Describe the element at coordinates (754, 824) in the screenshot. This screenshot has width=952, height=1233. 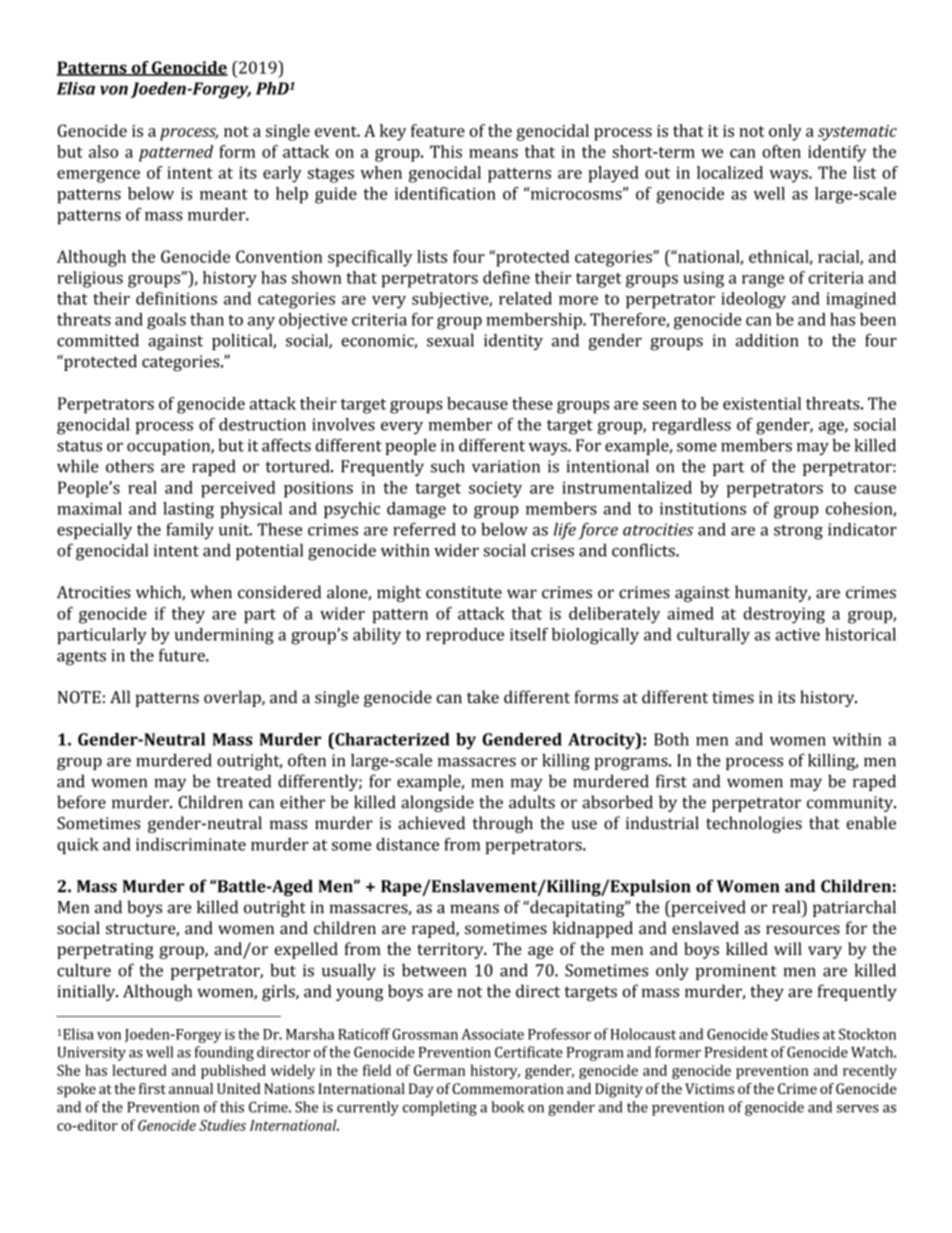
I see `technologies` at that location.
